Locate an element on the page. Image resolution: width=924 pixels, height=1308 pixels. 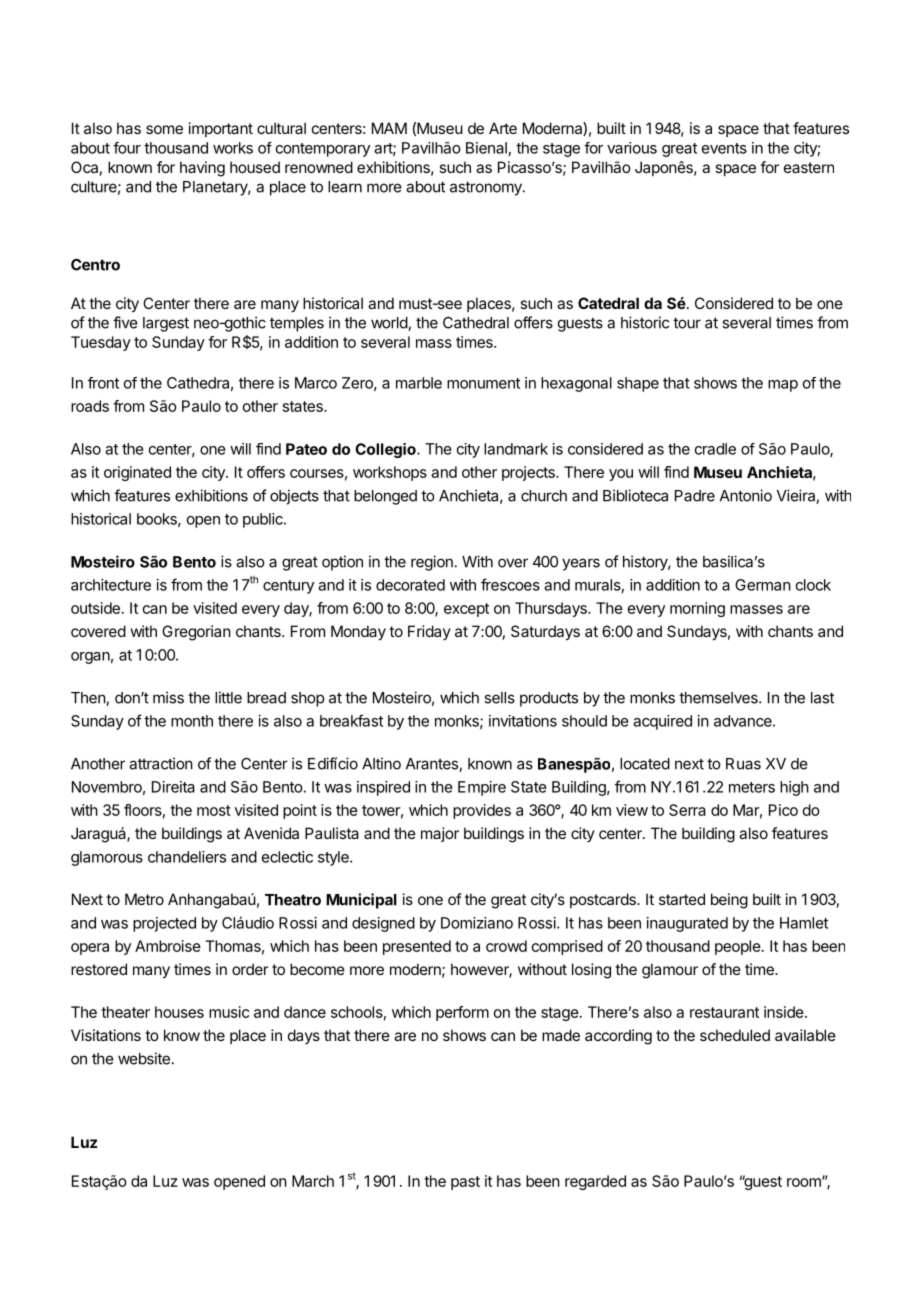
belonged is located at coordinates (385, 497).
